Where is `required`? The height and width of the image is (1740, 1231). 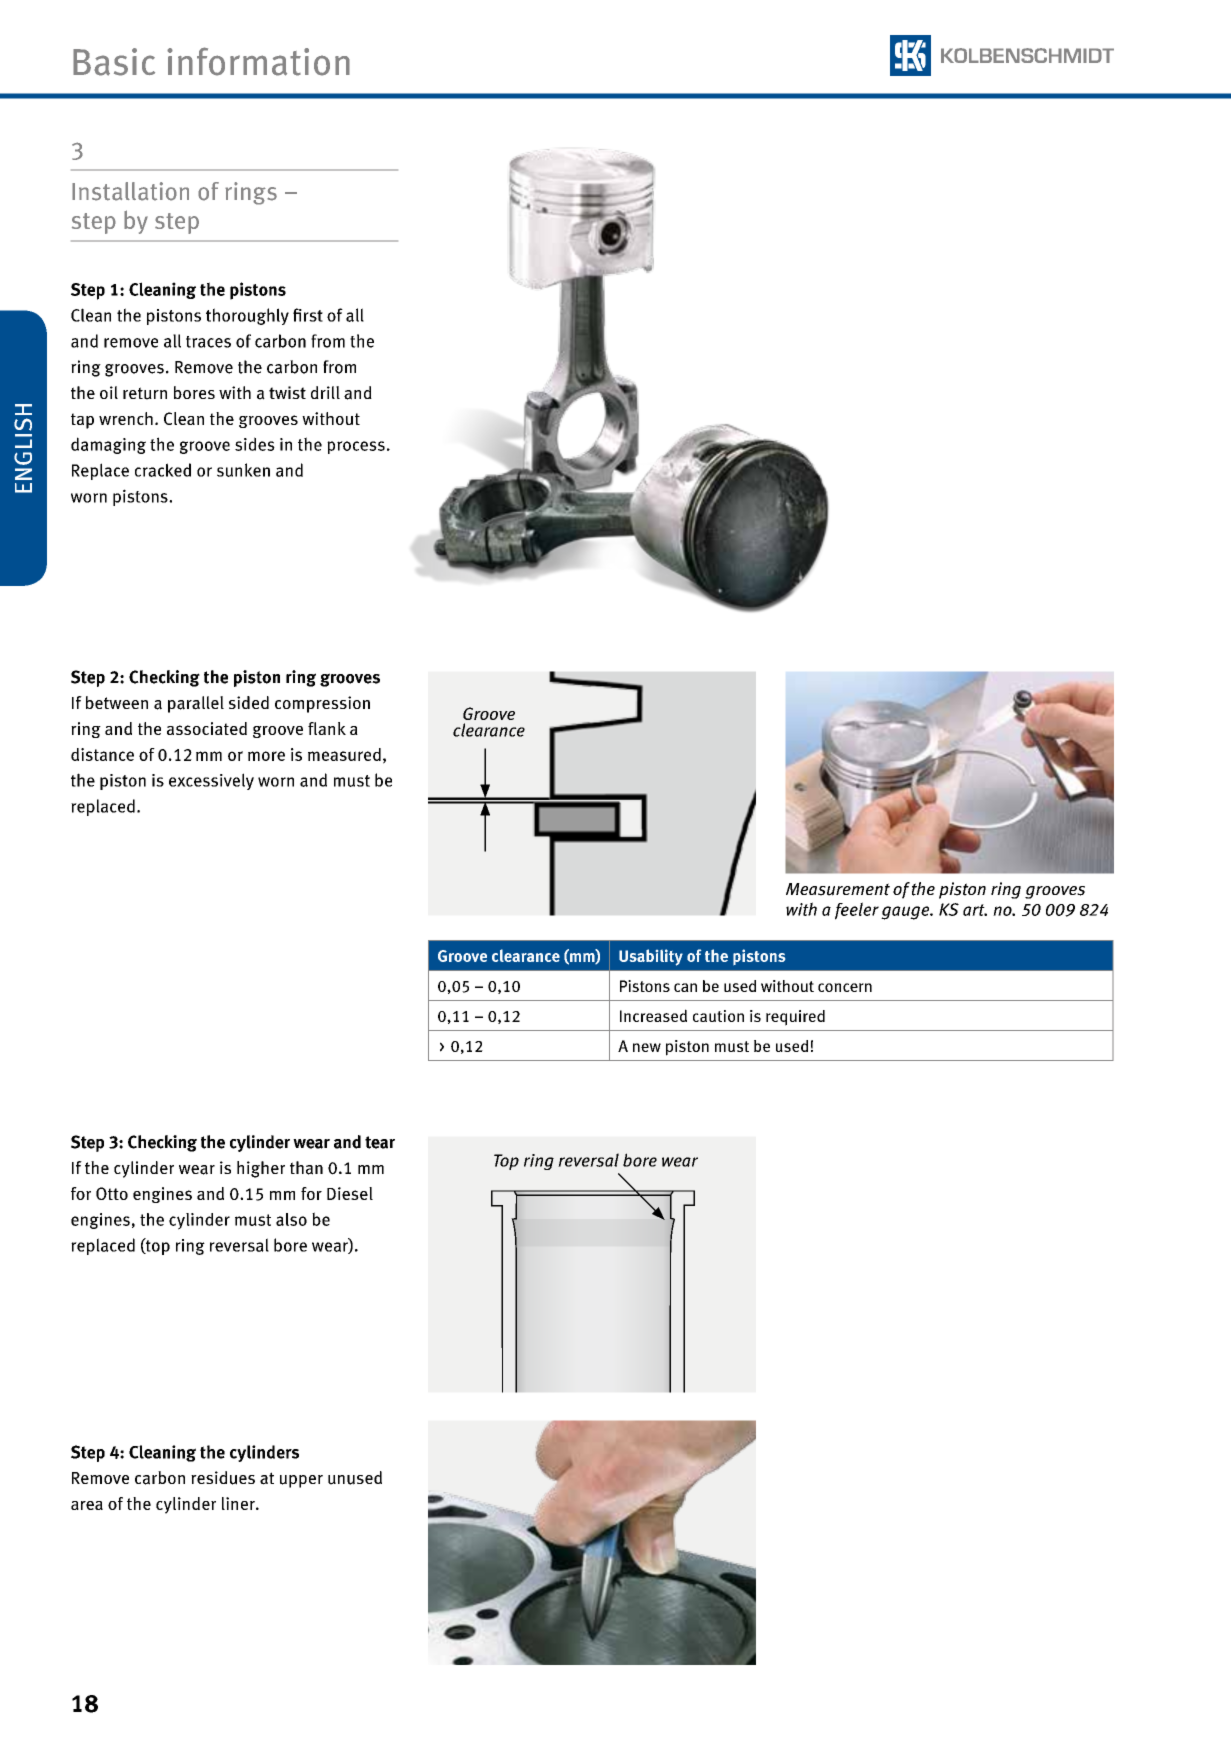
required is located at coordinates (795, 1018).
